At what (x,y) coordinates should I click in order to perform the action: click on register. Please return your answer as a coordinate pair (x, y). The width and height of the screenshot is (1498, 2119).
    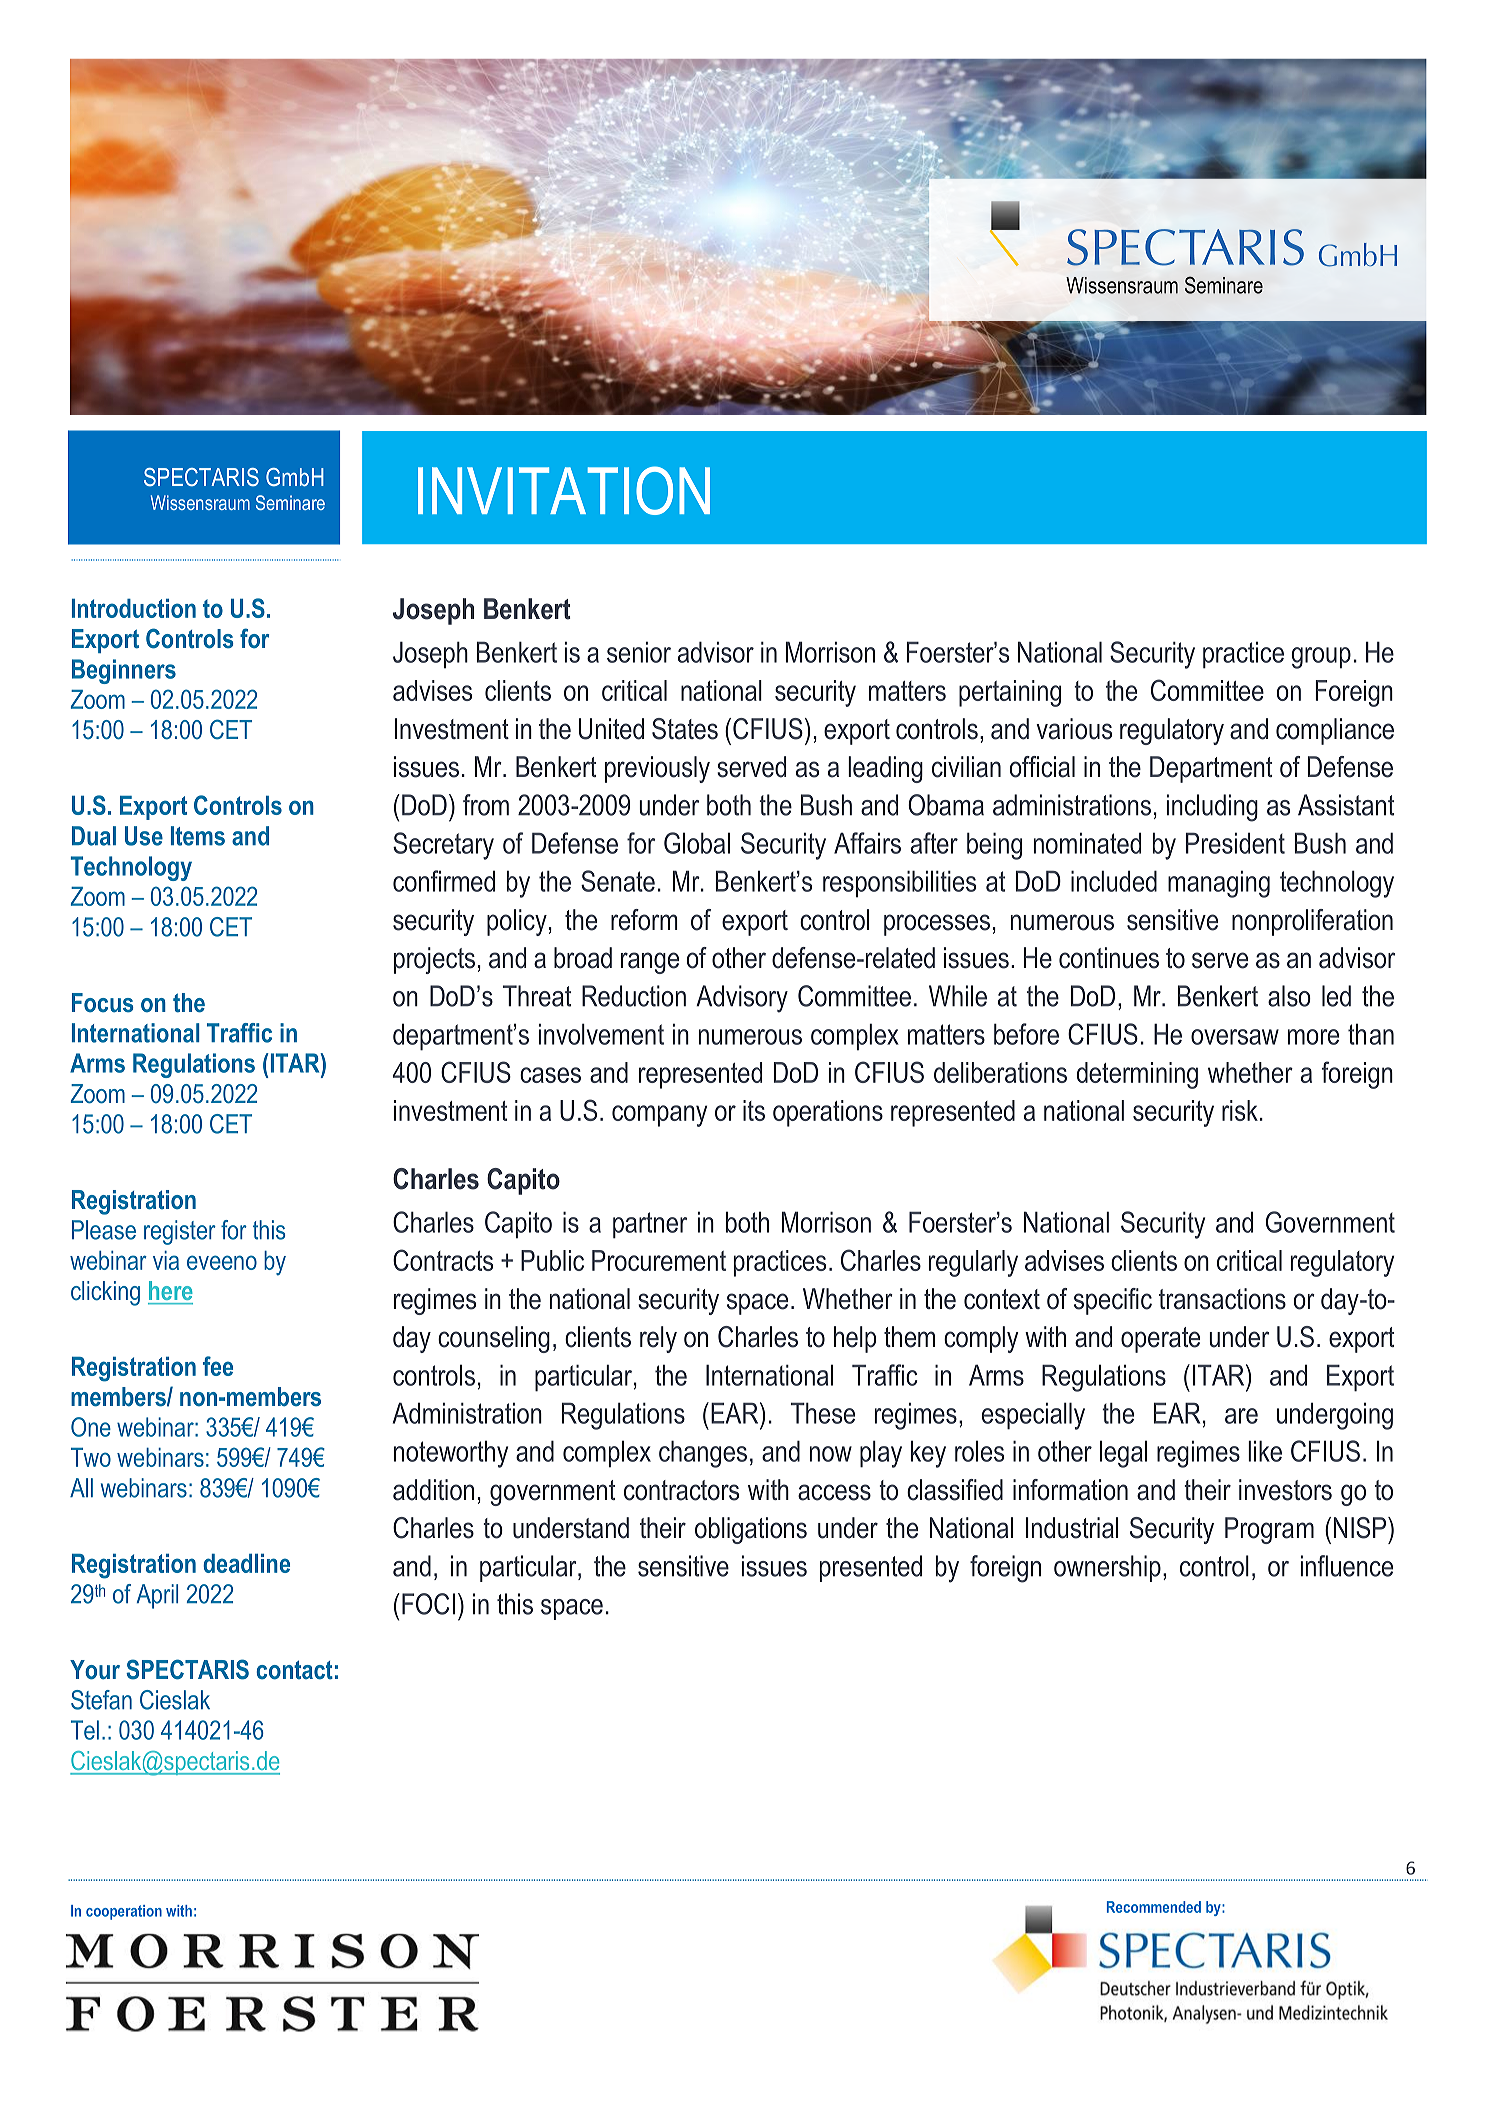
    Looking at the image, I should click on (180, 1232).
